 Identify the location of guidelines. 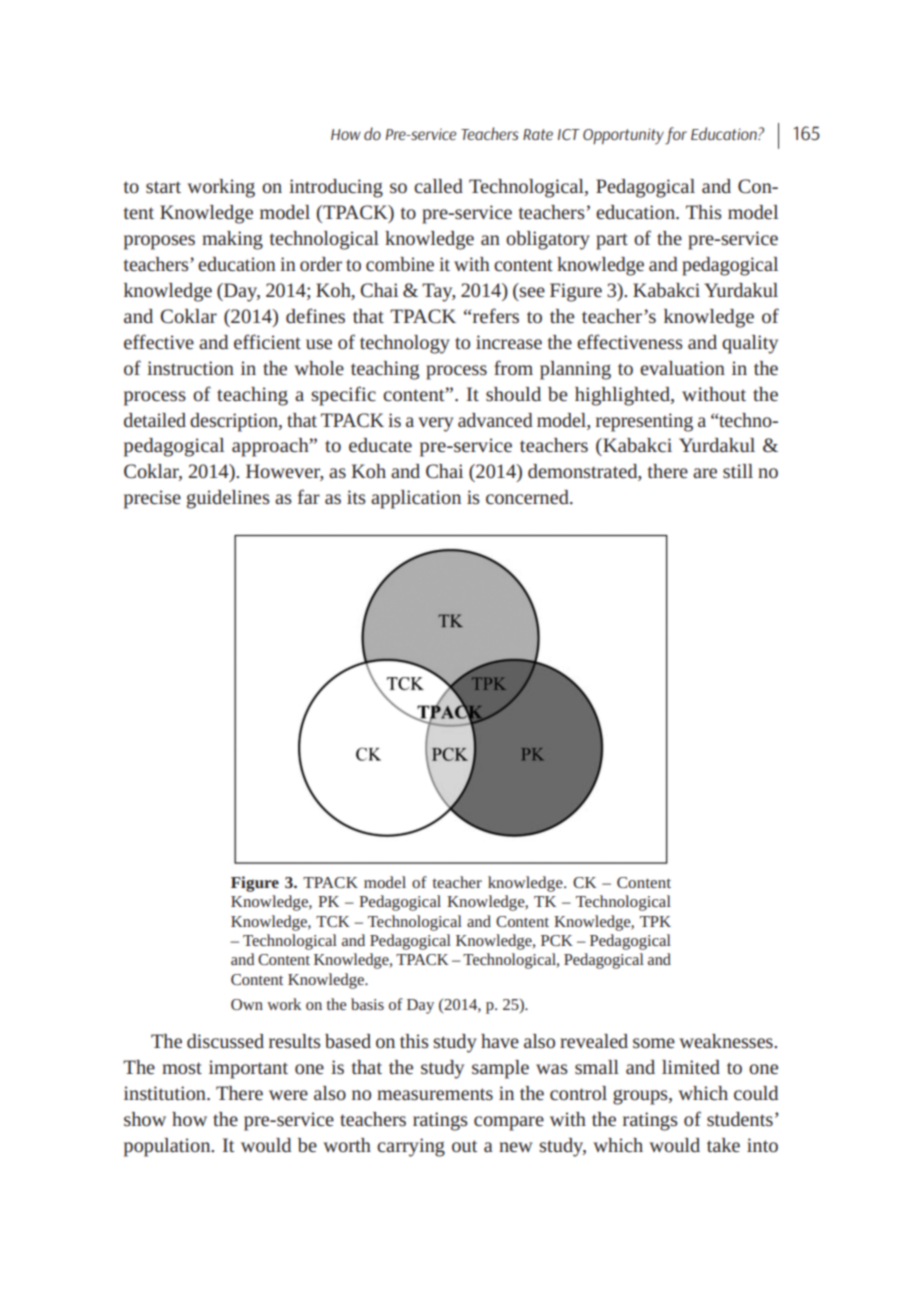
(228, 499).
